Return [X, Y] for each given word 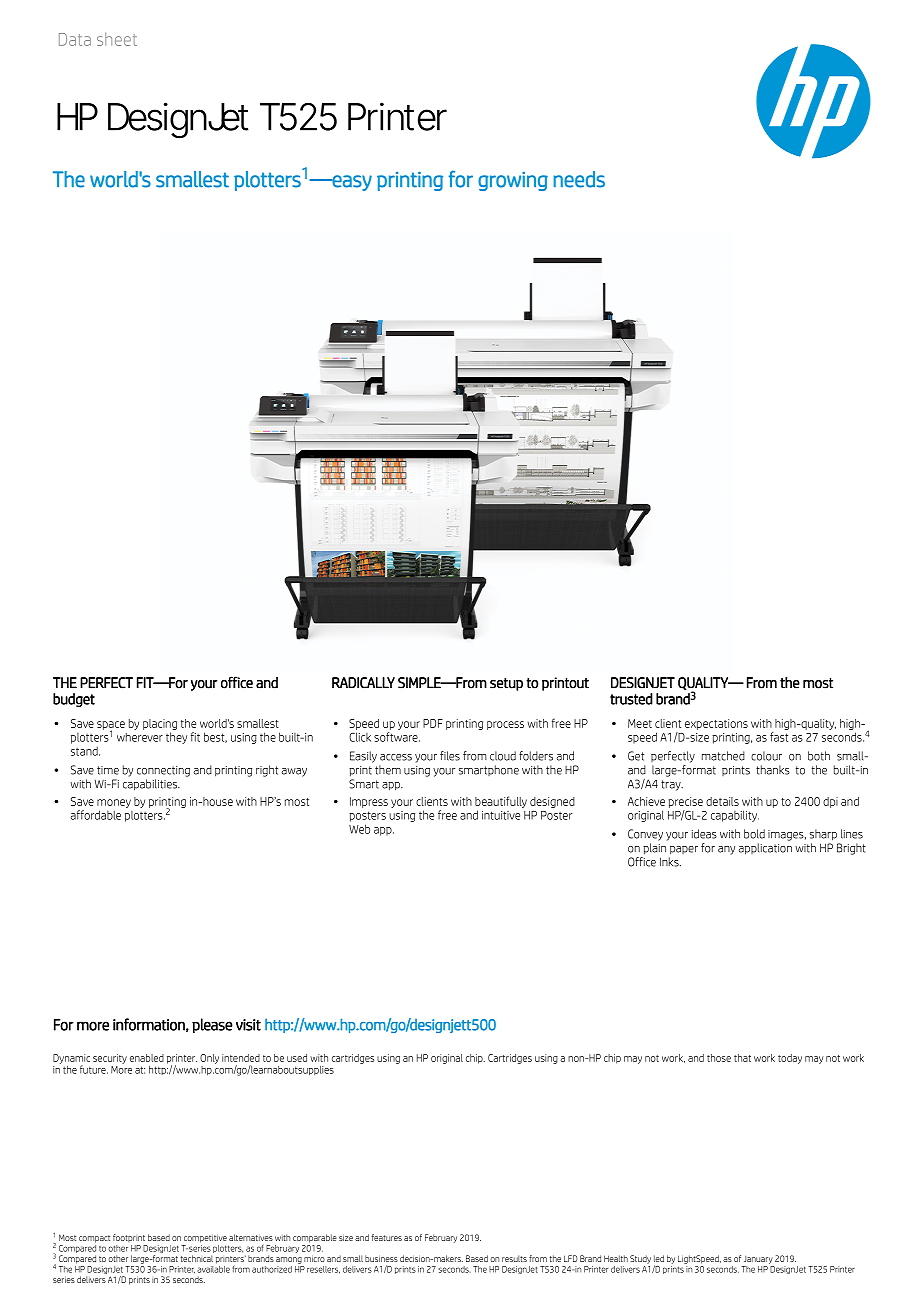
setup [506, 684]
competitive [205, 1238]
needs [579, 179]
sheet [117, 39]
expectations [716, 724]
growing [513, 181]
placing [160, 724]
